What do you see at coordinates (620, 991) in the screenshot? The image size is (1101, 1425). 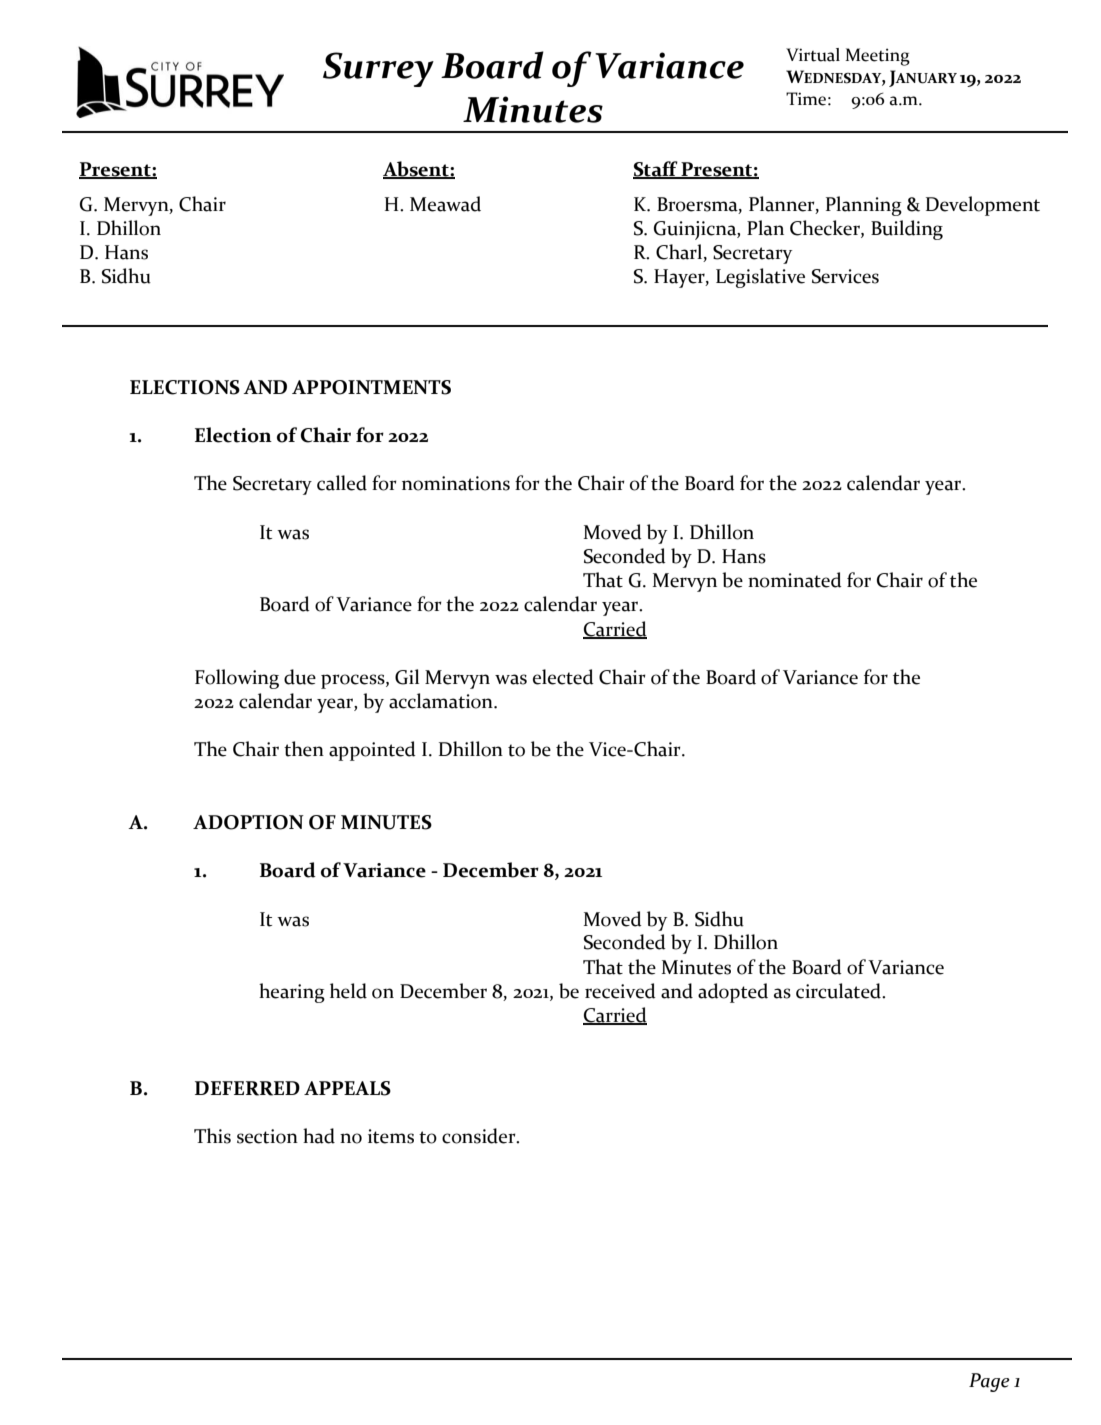 I see `received` at bounding box center [620, 991].
